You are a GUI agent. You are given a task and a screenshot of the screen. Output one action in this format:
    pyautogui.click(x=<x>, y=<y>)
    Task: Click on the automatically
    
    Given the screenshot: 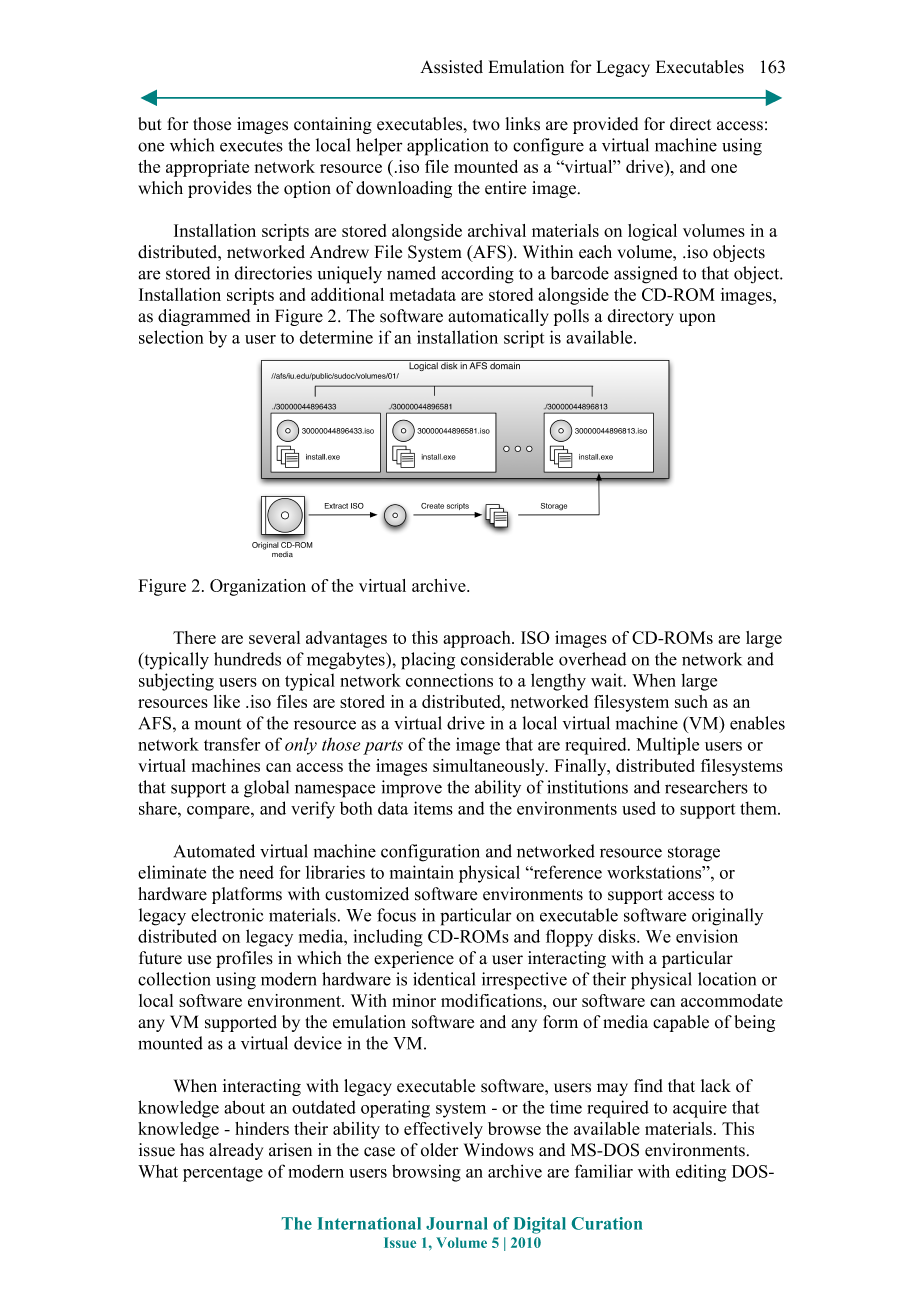 What is the action you would take?
    pyautogui.click(x=498, y=317)
